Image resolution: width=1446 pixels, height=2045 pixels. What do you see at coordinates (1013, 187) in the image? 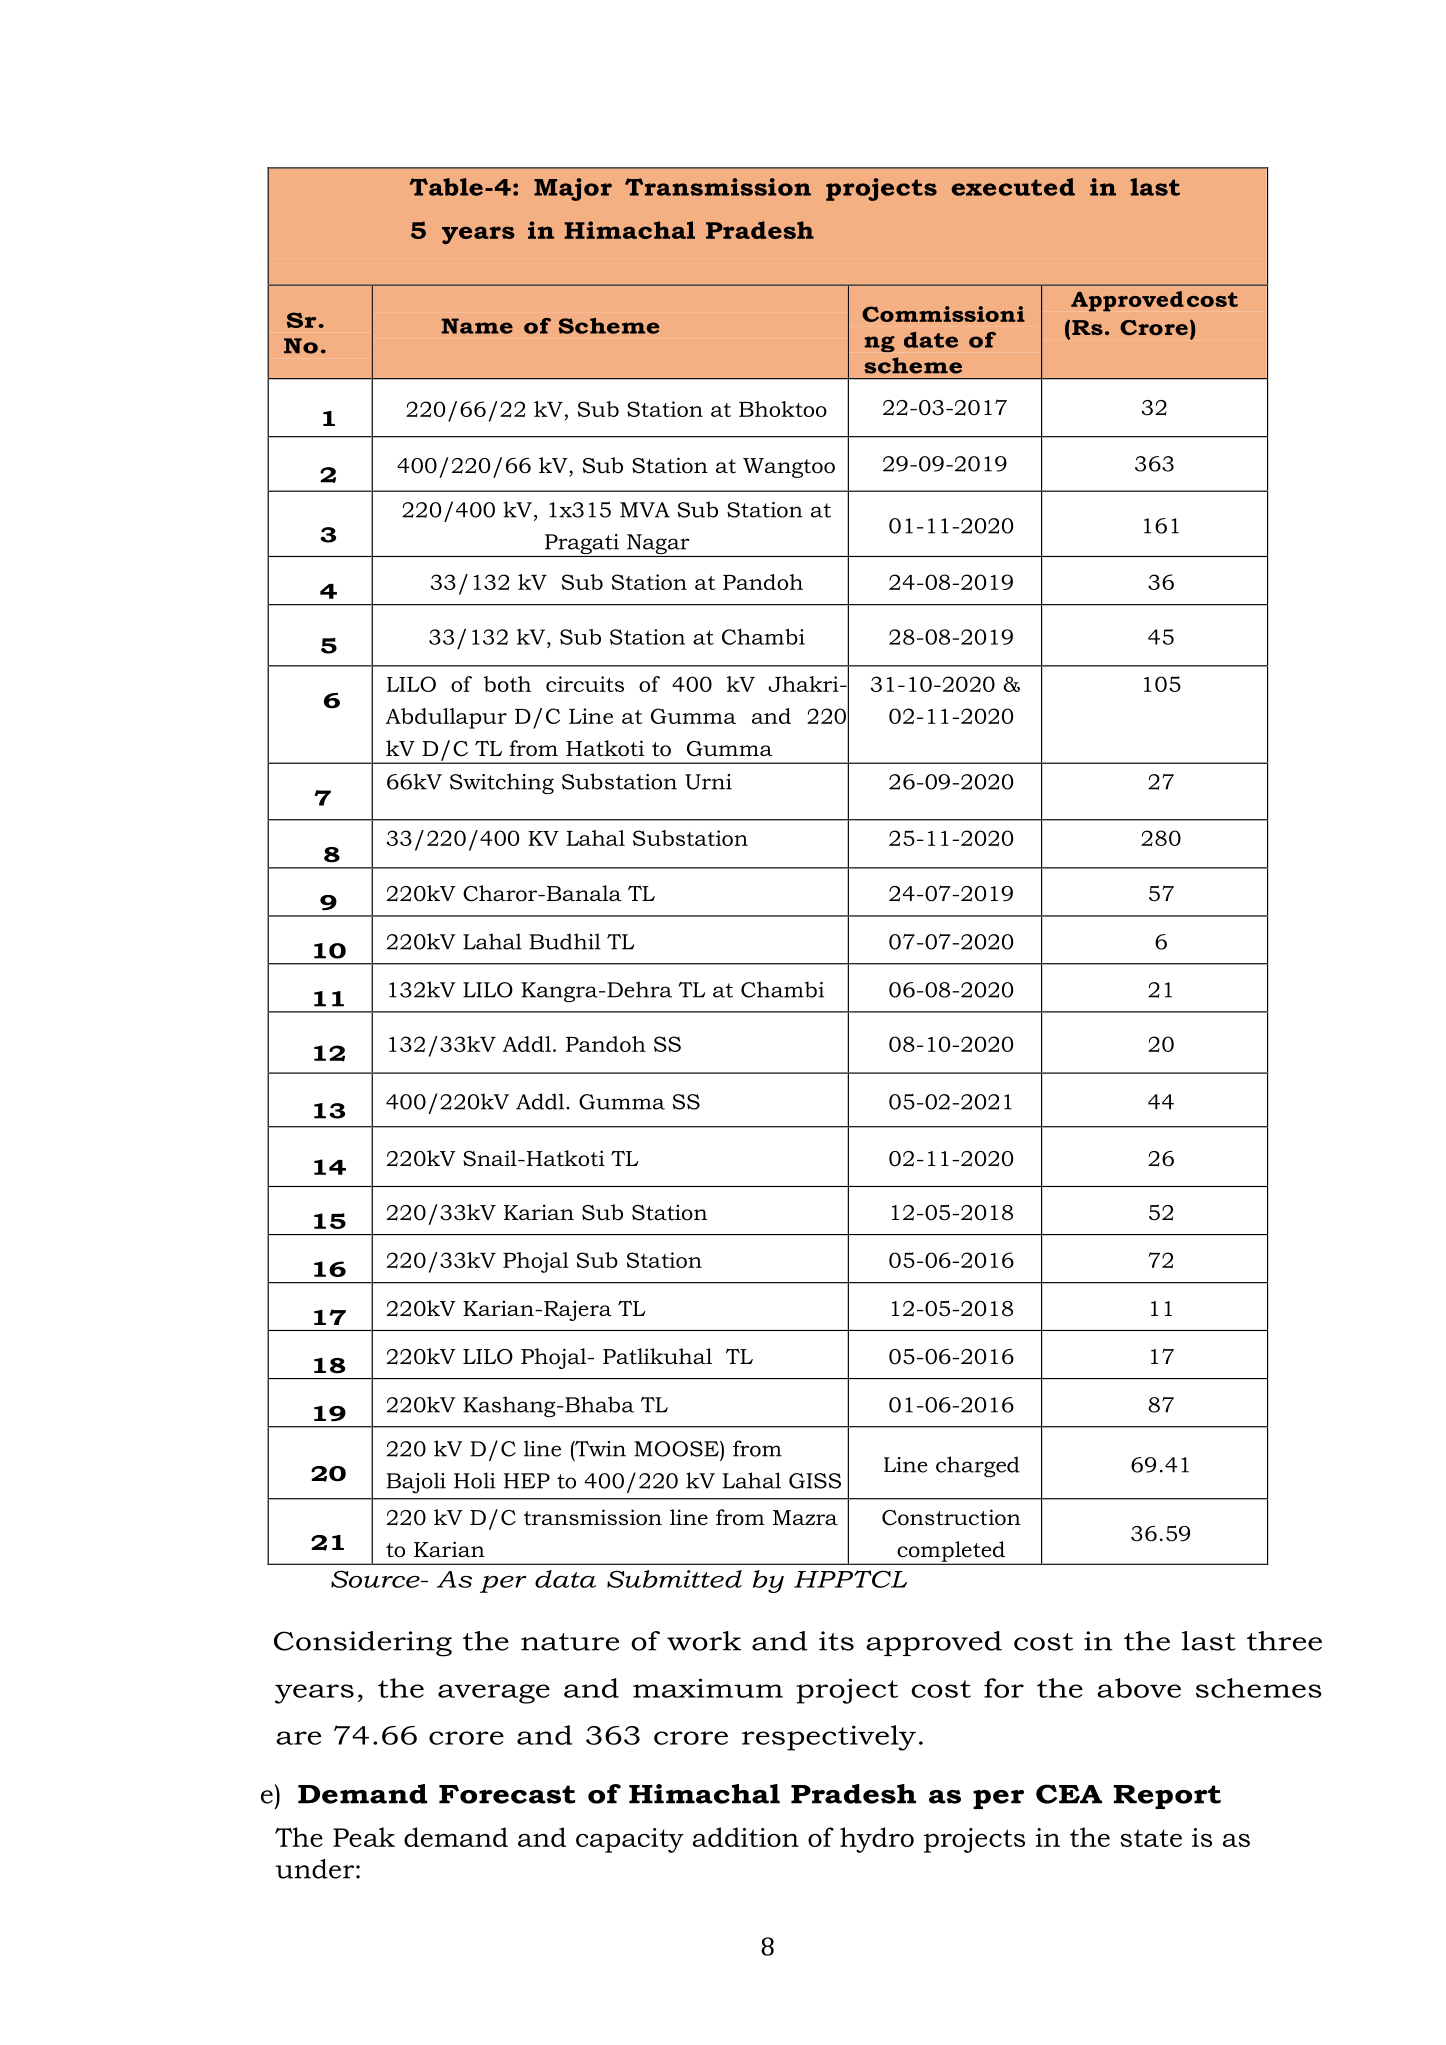
I see `executed` at bounding box center [1013, 187].
